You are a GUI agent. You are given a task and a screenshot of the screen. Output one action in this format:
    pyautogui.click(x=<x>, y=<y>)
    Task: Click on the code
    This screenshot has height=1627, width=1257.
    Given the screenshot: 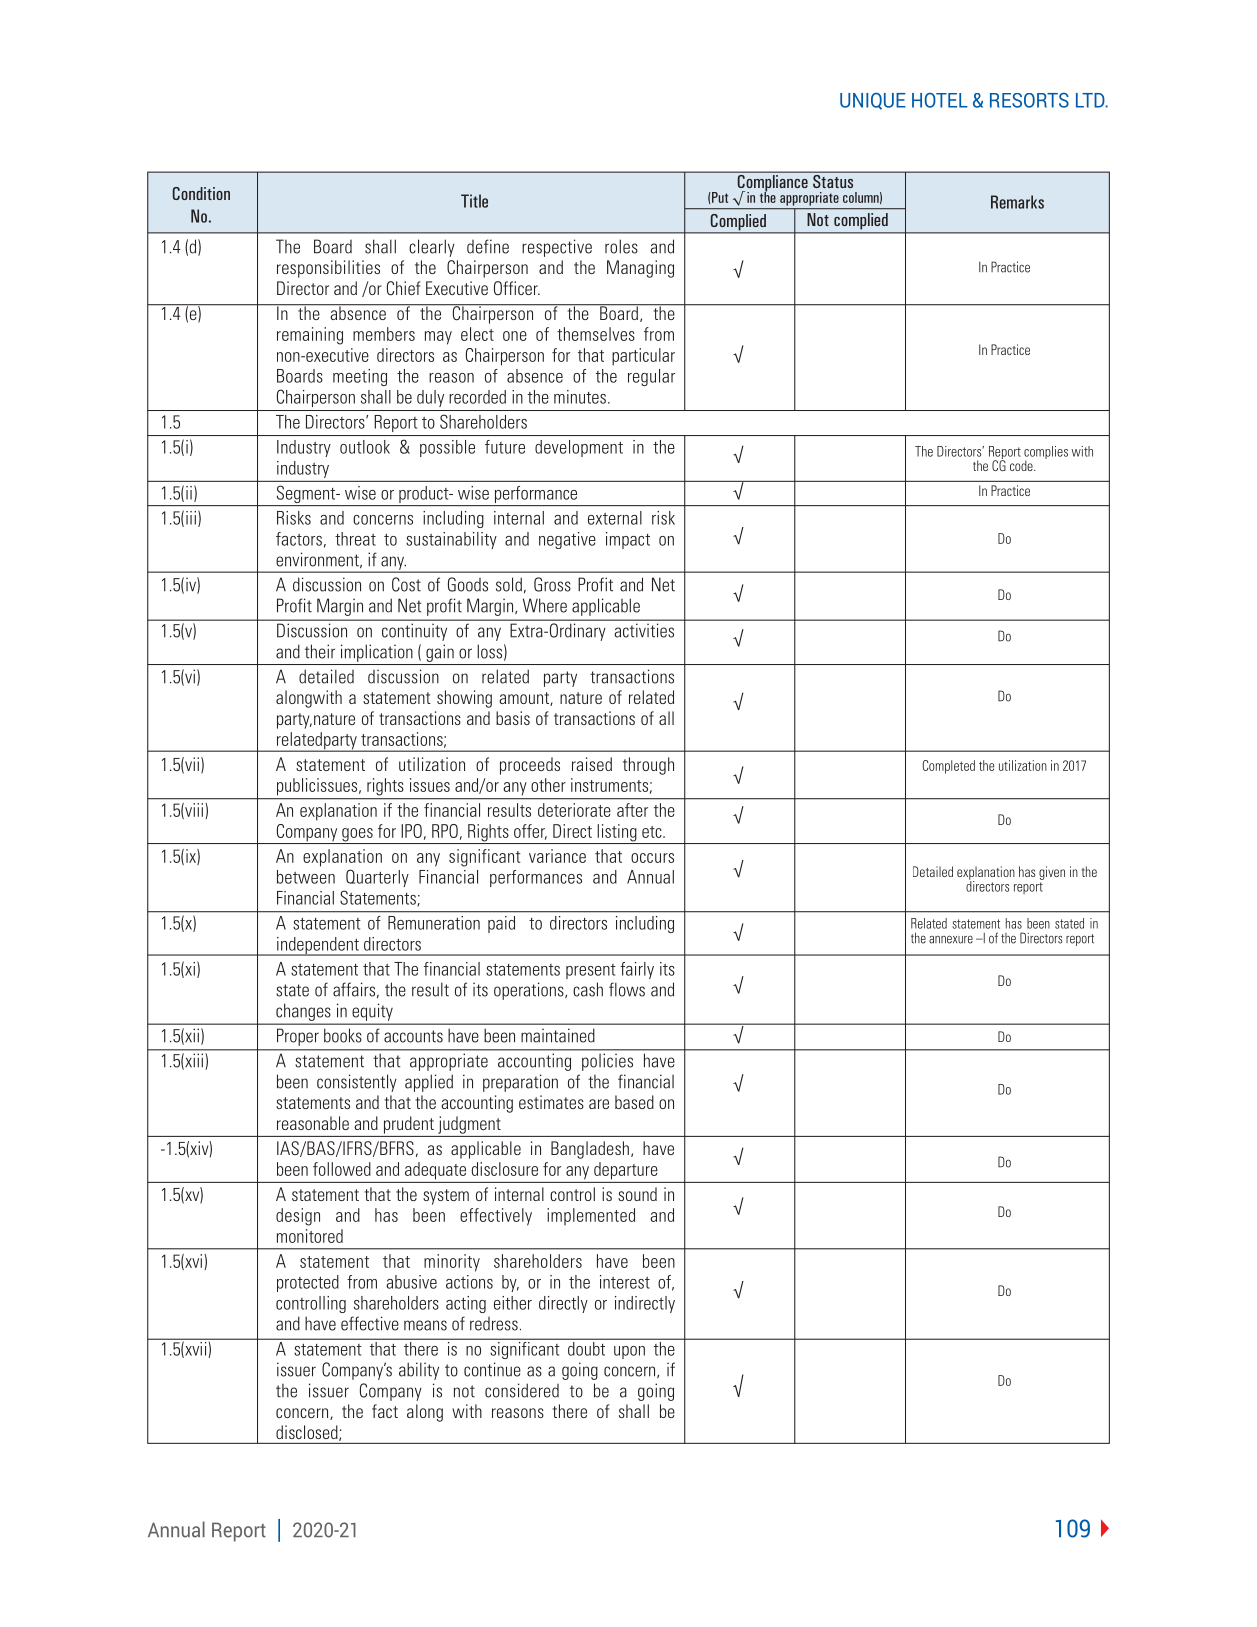 What is the action you would take?
    pyautogui.click(x=1022, y=465)
